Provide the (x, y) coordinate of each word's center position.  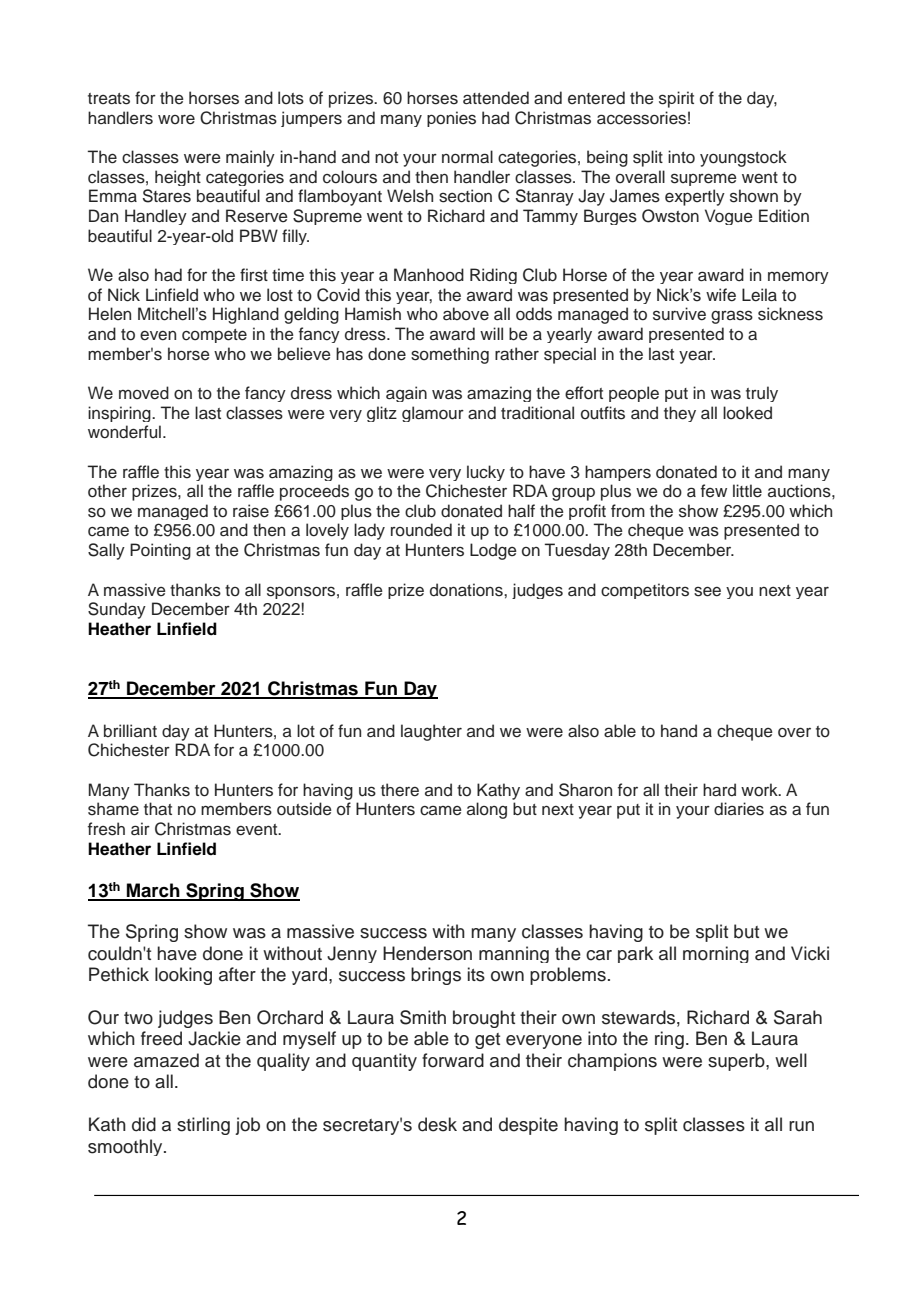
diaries (739, 809)
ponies (451, 119)
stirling (203, 1126)
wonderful (124, 432)
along (487, 810)
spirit (676, 99)
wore (176, 119)
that (158, 809)
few (714, 490)
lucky (486, 473)
